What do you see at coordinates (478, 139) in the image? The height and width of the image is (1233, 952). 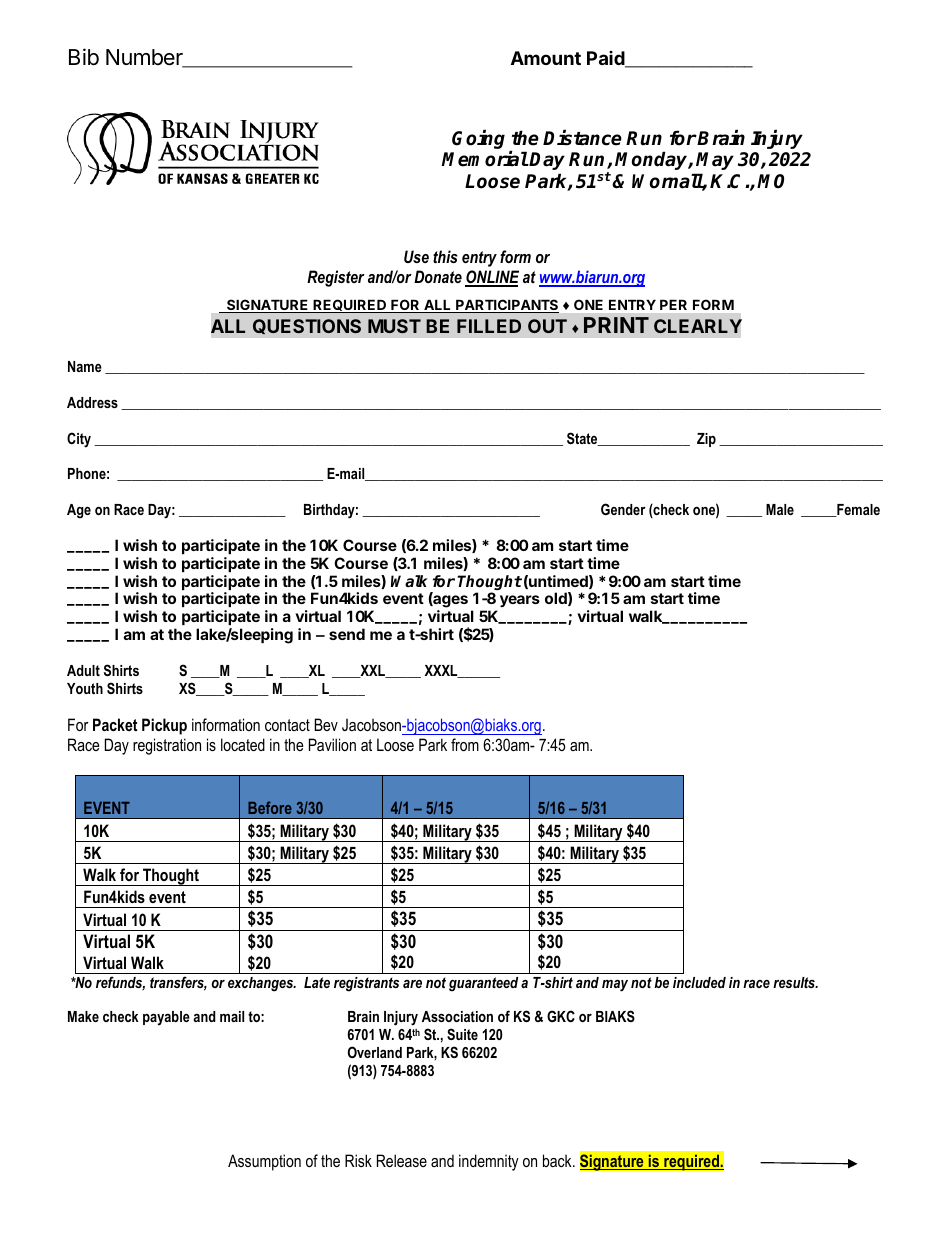 I see `Going` at bounding box center [478, 139].
